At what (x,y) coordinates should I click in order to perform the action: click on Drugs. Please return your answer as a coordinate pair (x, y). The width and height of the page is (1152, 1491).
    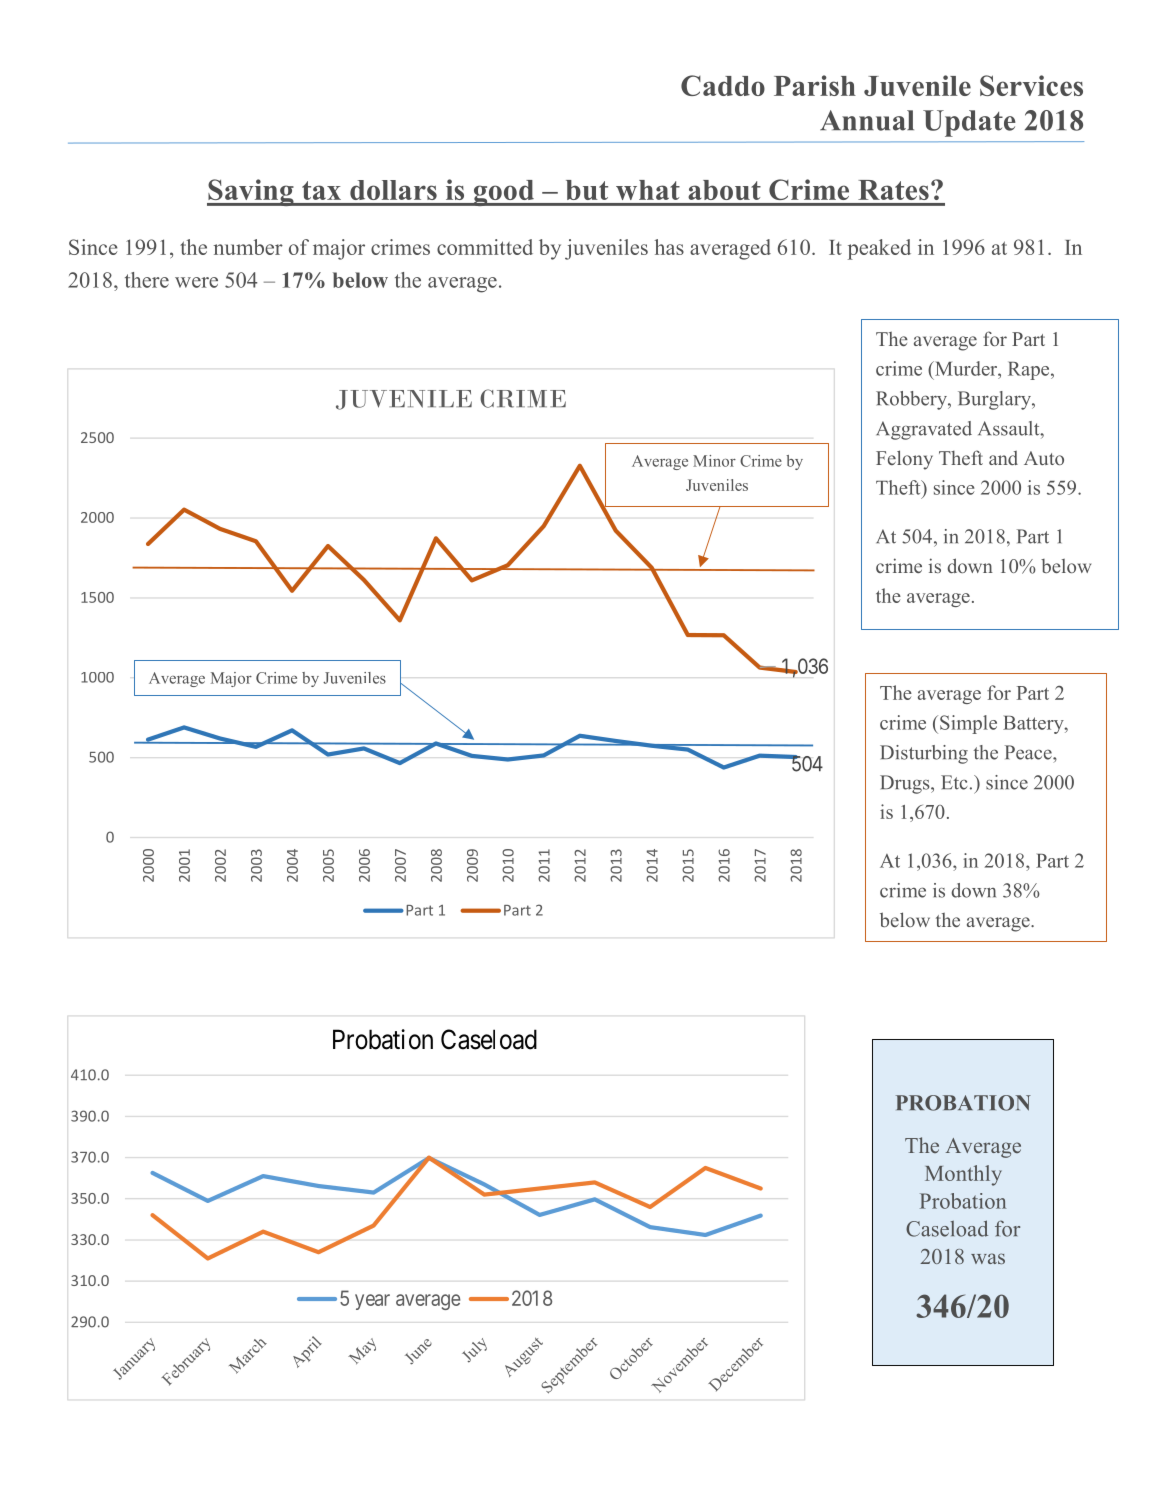
    Looking at the image, I should click on (906, 784).
